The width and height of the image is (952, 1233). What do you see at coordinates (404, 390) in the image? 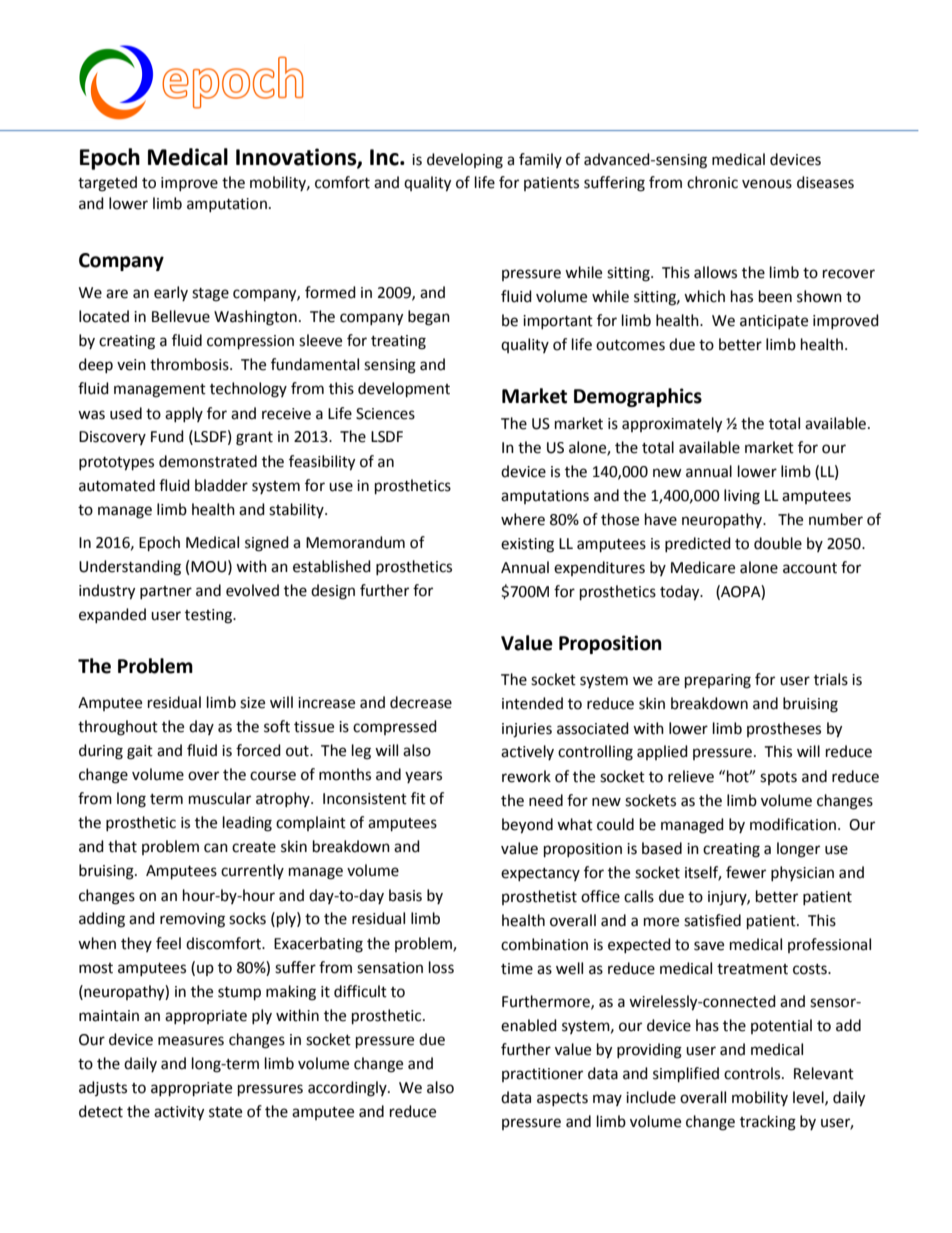
I see `development` at bounding box center [404, 390].
